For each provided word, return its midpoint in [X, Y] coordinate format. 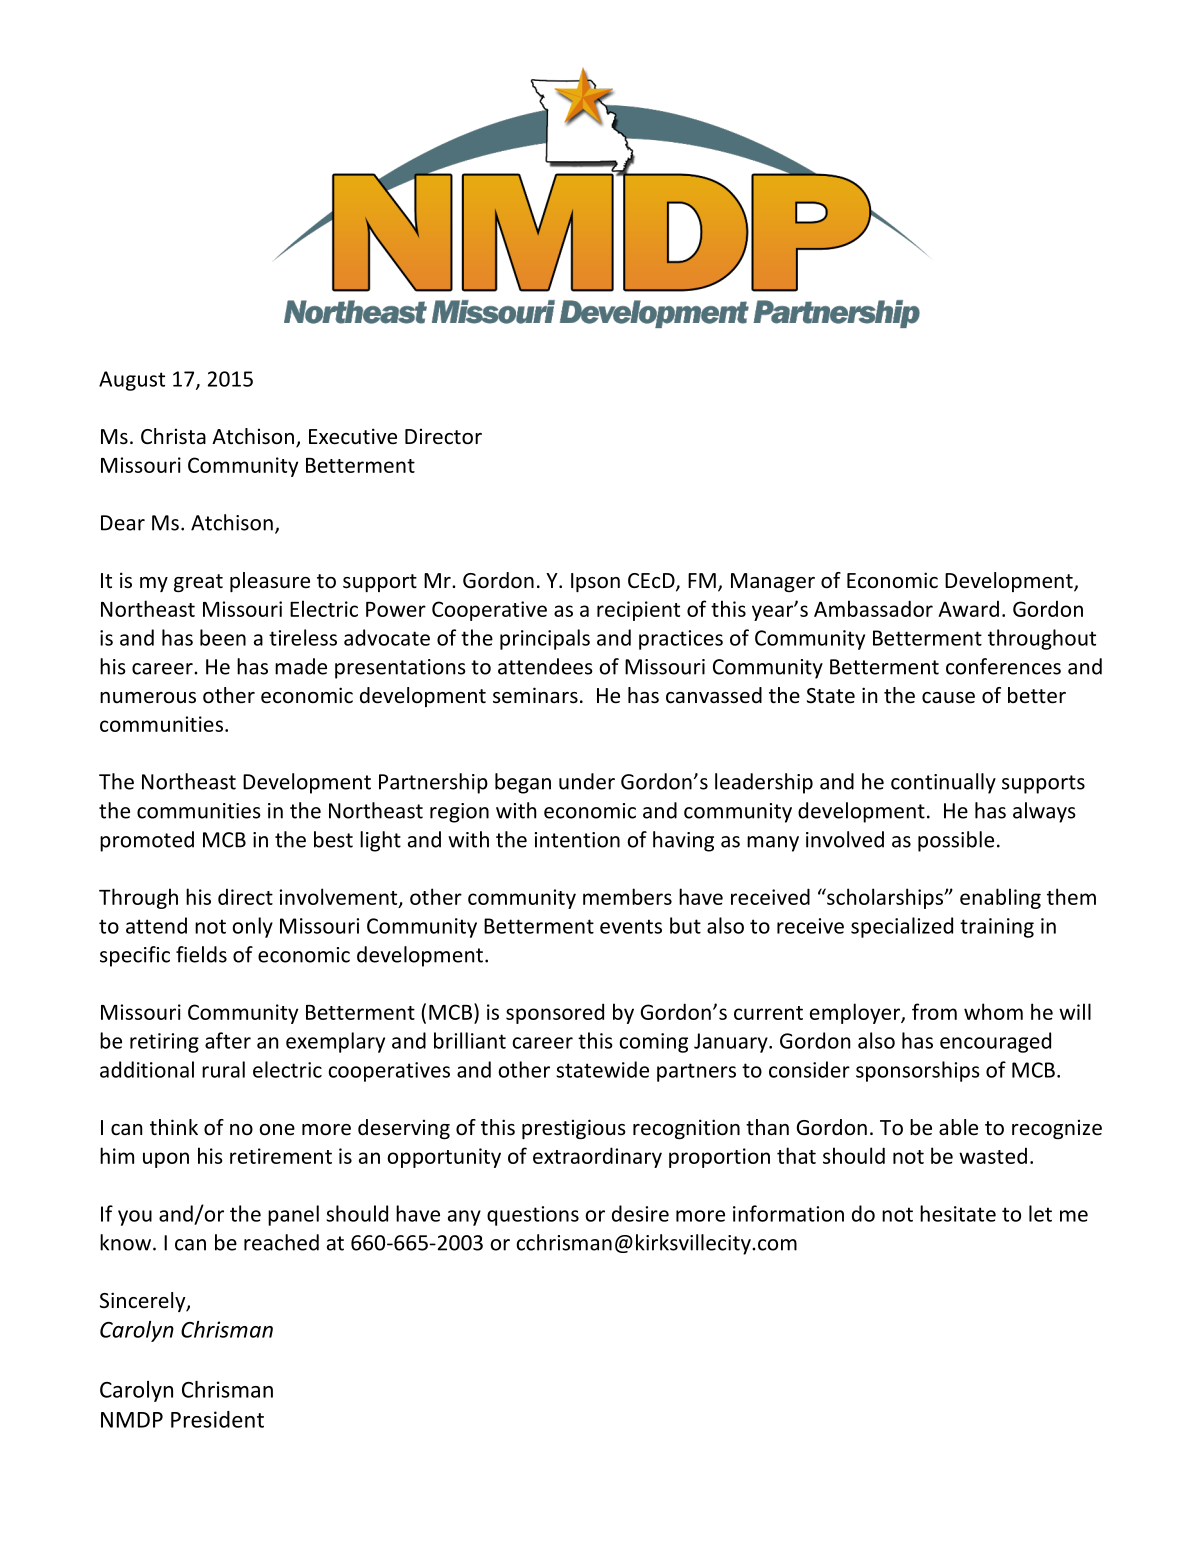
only [252, 927]
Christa [173, 436]
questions [533, 1216]
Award [968, 608]
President [217, 1419]
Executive [353, 436]
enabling [1000, 898]
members [627, 896]
